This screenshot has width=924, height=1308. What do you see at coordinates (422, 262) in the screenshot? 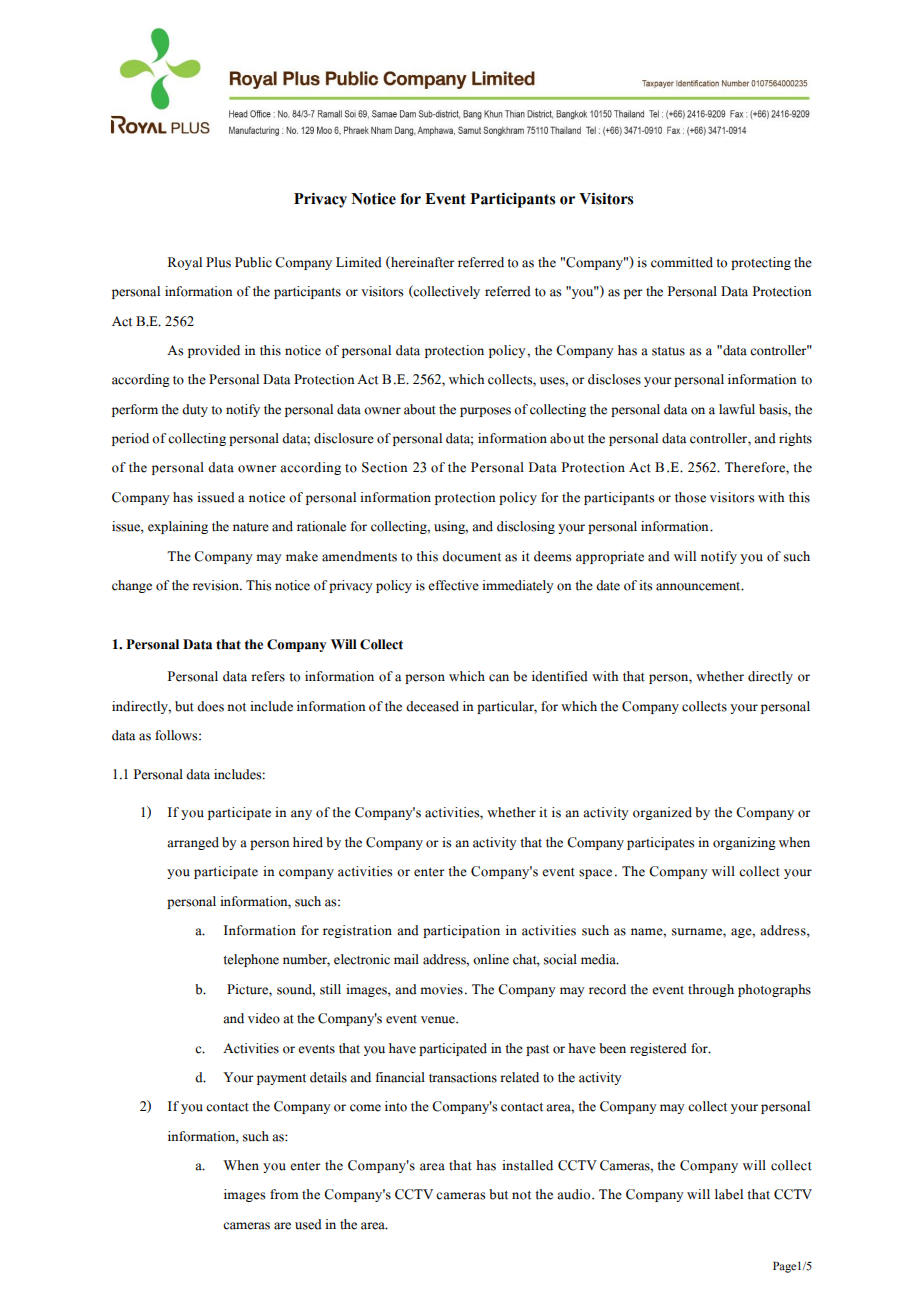
I see `hereinafter` at bounding box center [422, 262].
